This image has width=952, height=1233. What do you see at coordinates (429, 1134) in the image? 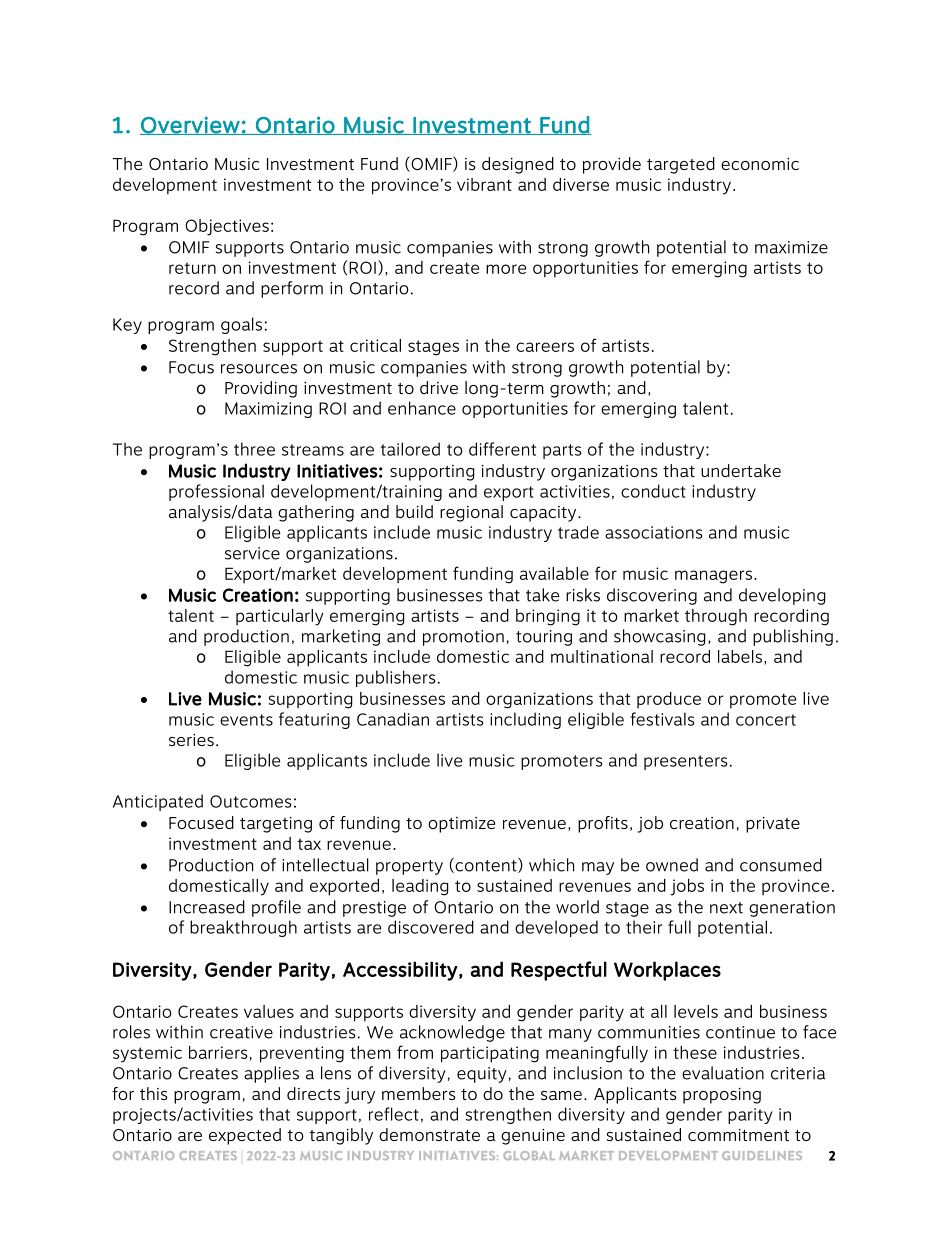
I see `demonstrate` at bounding box center [429, 1134].
